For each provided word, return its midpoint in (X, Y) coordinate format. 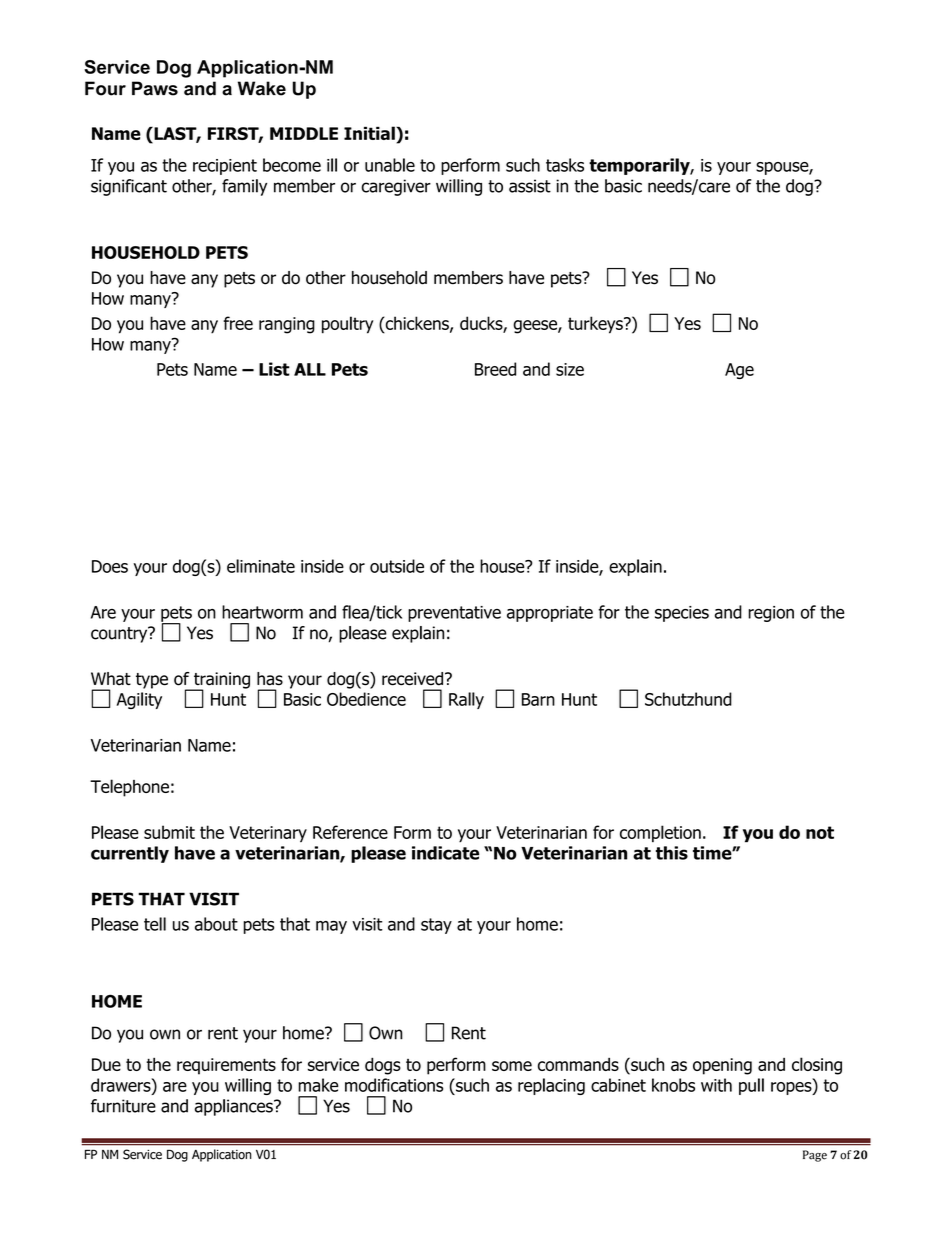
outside (397, 566)
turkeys (596, 325)
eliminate (261, 566)
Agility (139, 700)
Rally (466, 700)
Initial (370, 133)
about (216, 924)
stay (436, 926)
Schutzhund (688, 699)
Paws (155, 88)
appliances (235, 1107)
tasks (565, 165)
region (771, 614)
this (672, 853)
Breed (495, 369)
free (238, 323)
